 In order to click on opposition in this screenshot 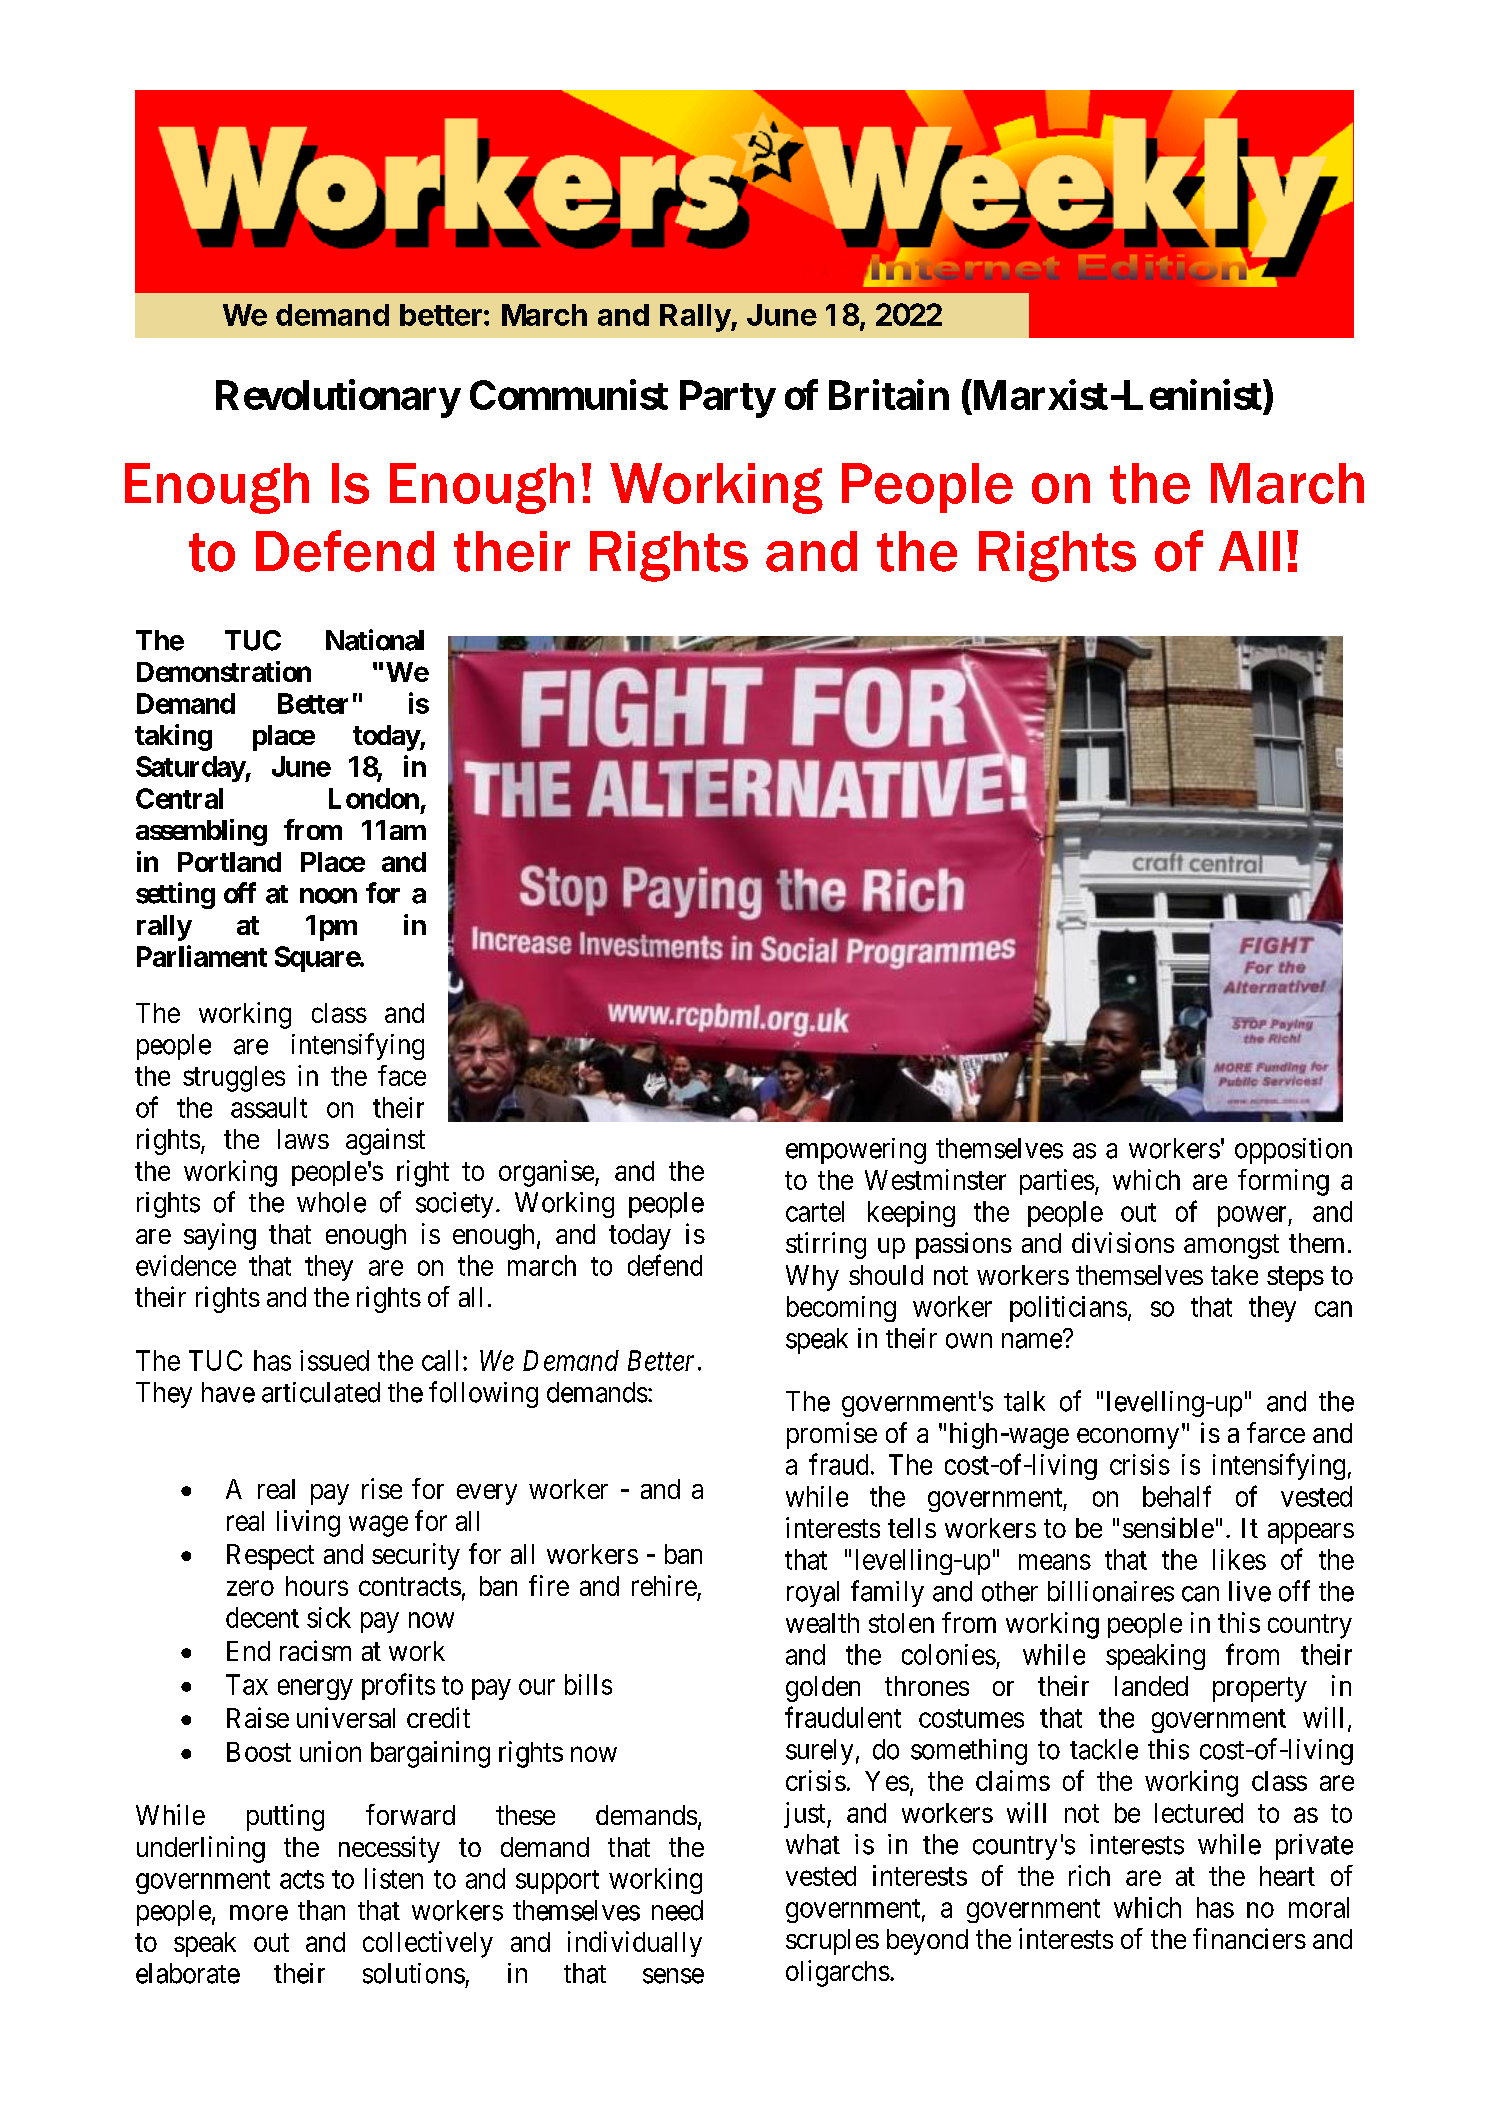, I will do `click(1293, 1151)`.
